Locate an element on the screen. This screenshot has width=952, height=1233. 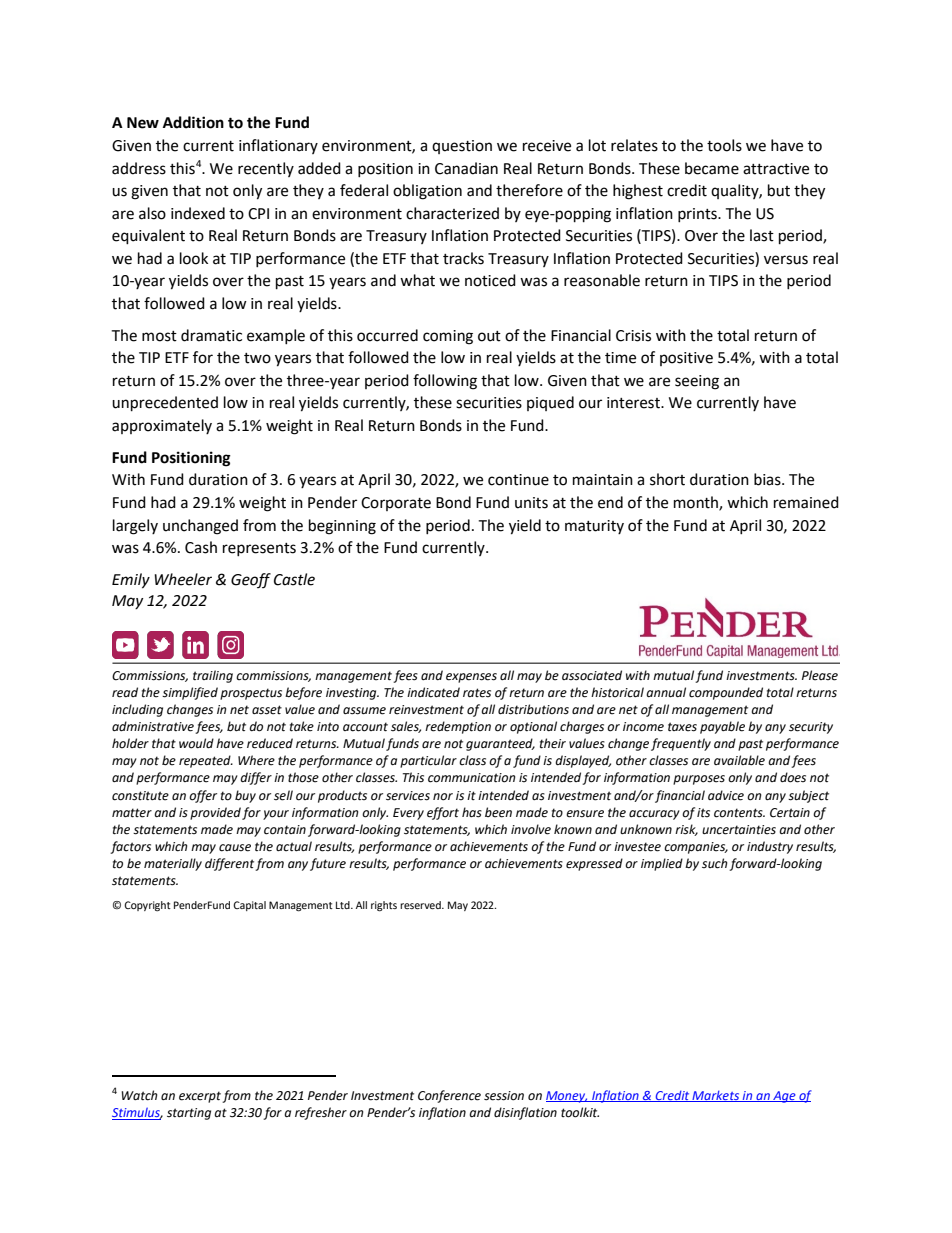
simplified is located at coordinates (190, 693).
